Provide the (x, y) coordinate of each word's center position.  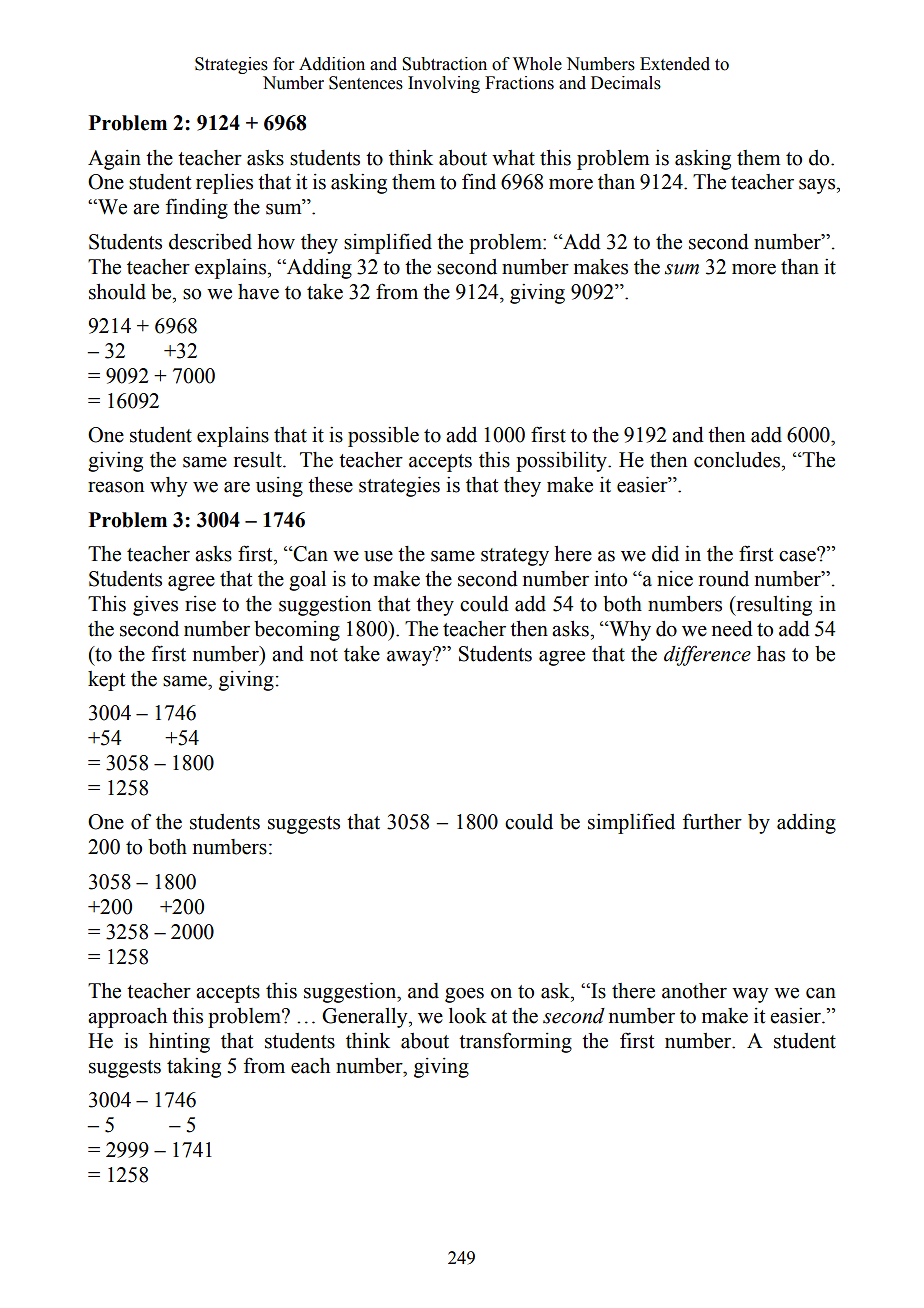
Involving (444, 84)
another (694, 991)
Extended (675, 64)
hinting (179, 1042)
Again (114, 160)
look (468, 1015)
